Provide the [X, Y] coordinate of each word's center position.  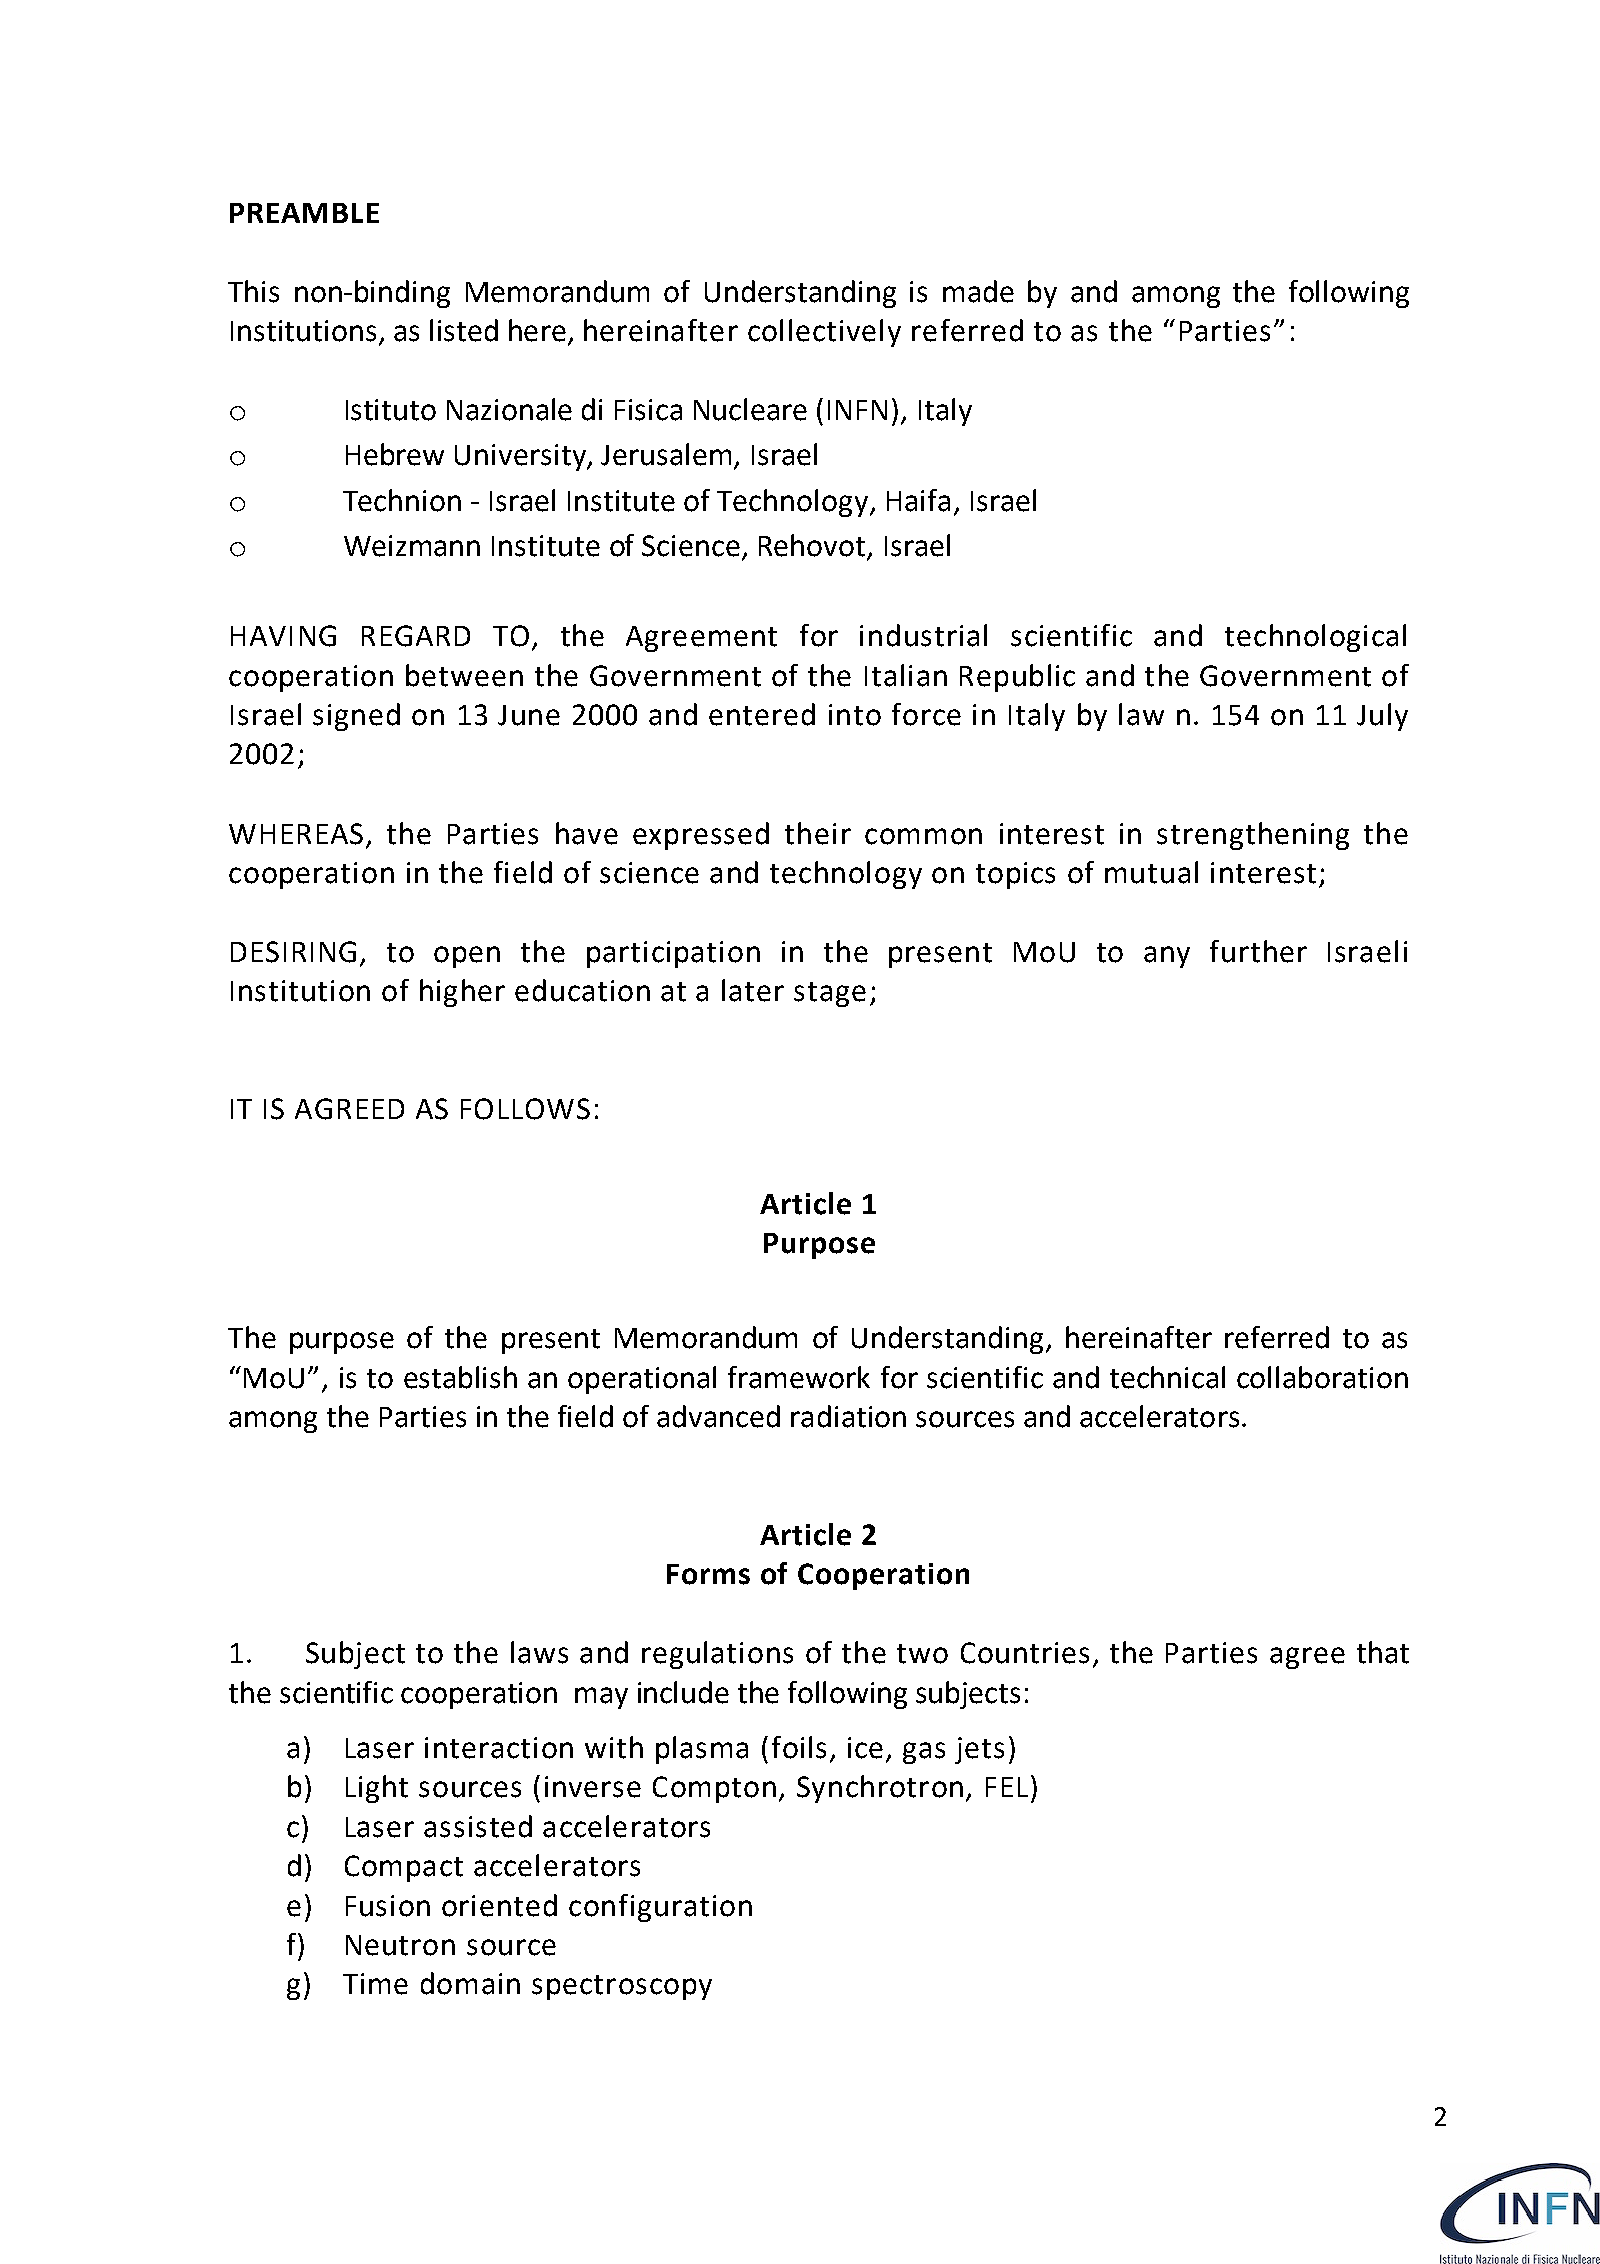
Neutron [400, 1945]
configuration [660, 1908]
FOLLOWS [525, 1109]
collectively [824, 333]
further [1258, 951]
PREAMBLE [304, 213]
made [978, 291]
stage [830, 994]
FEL [1007, 1787]
